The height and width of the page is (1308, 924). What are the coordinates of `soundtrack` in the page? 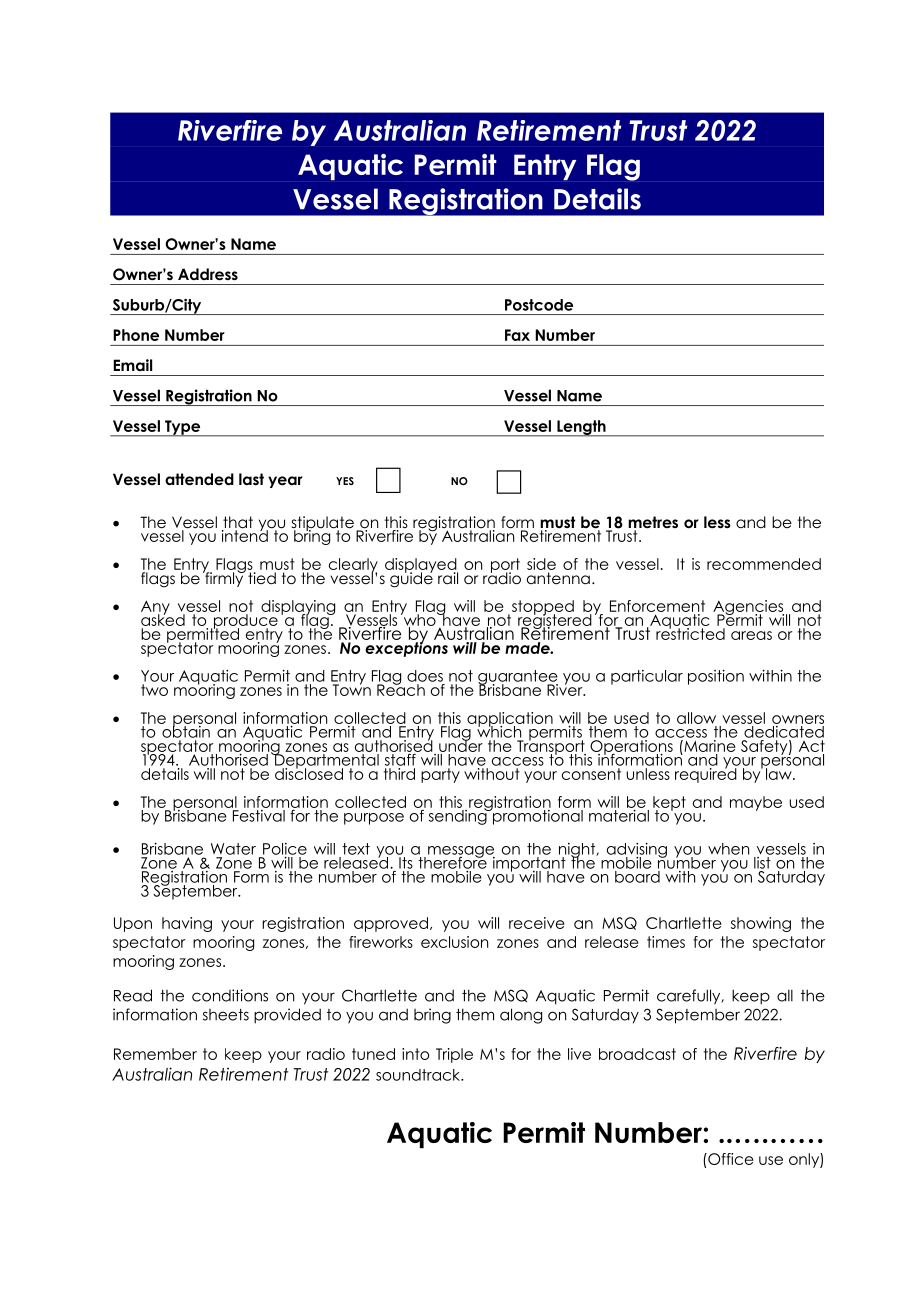 It's located at (419, 1075).
